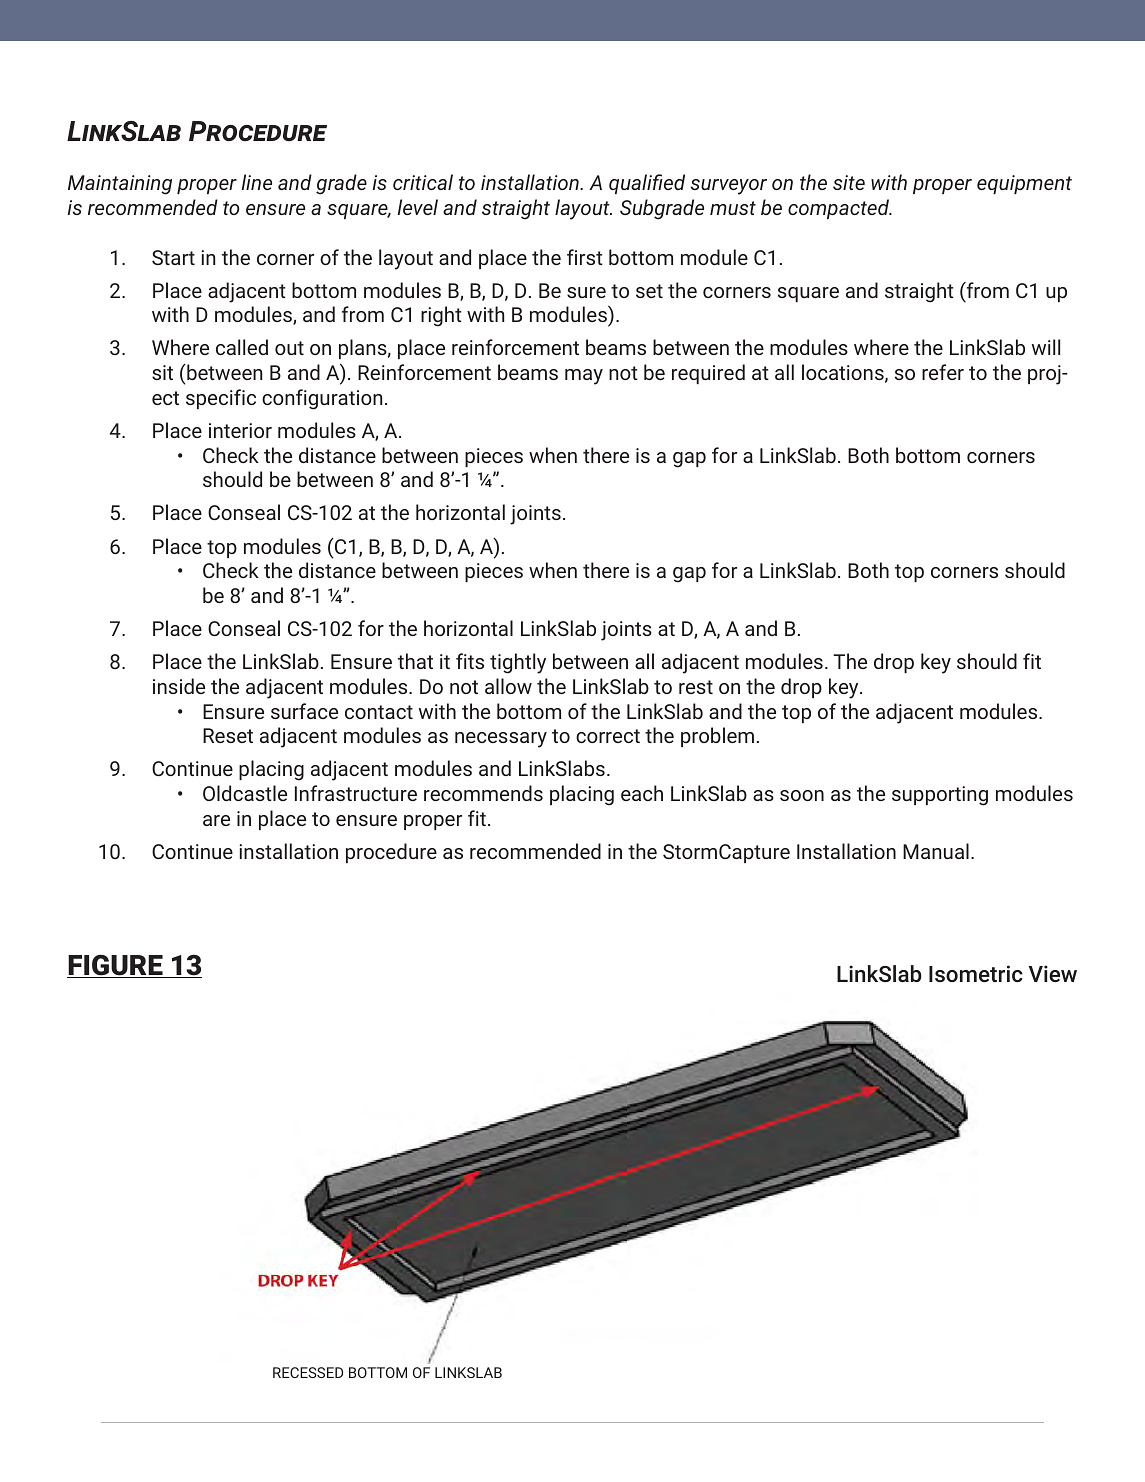 The height and width of the document is (1482, 1145). I want to click on inside, so click(179, 686).
